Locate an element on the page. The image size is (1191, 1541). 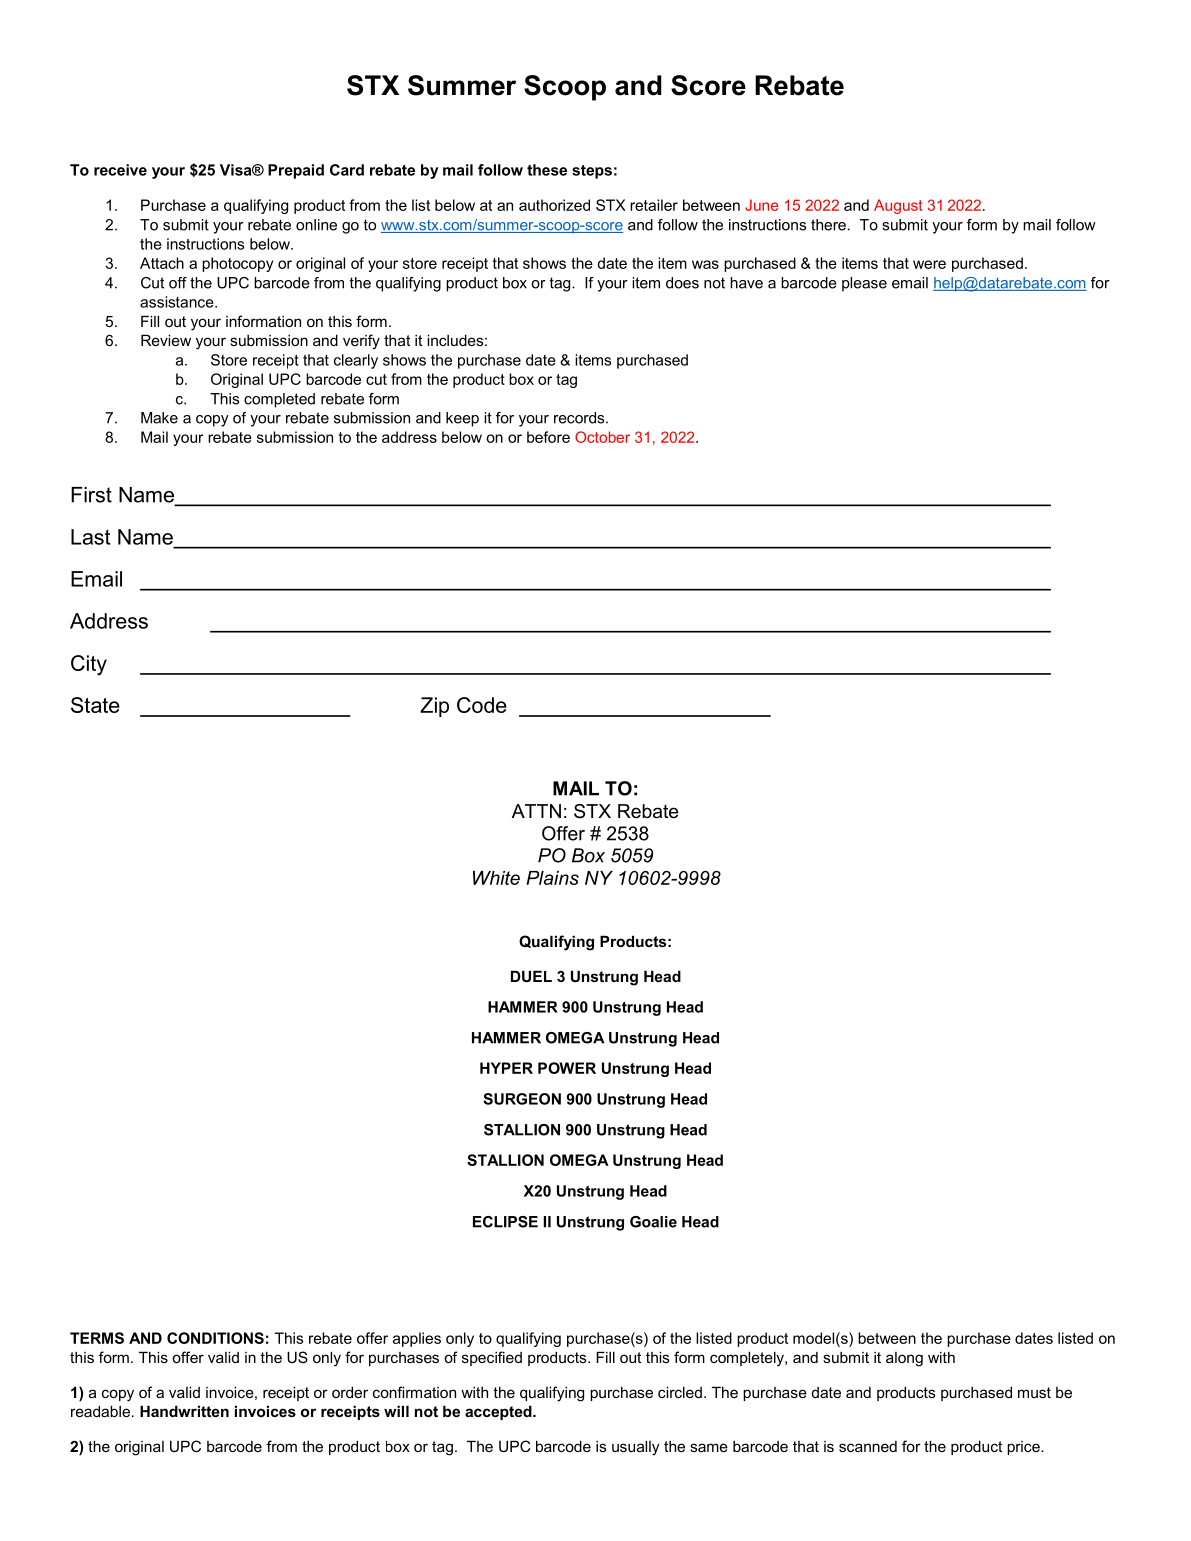
HYPER is located at coordinates (506, 1068).
